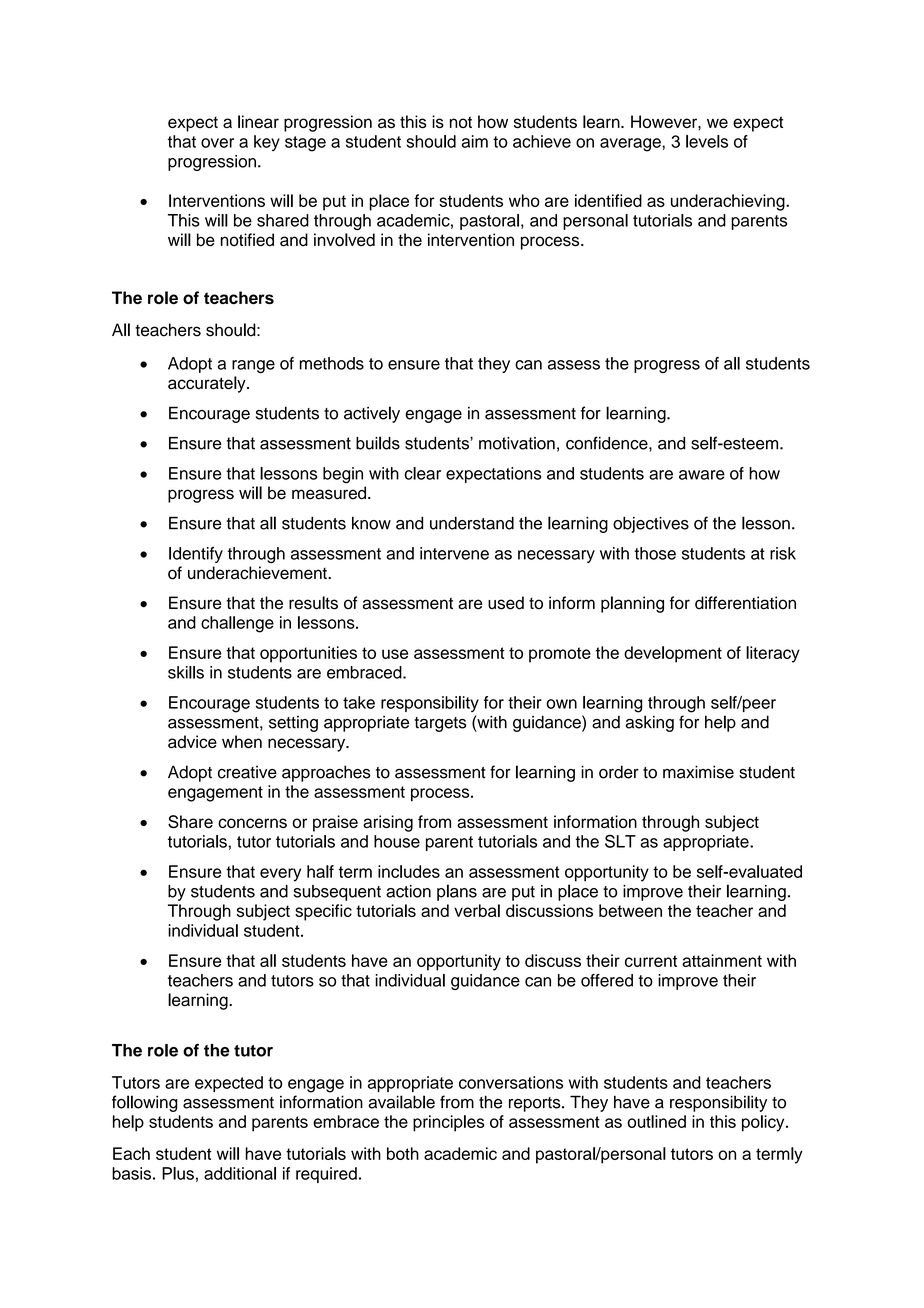 The image size is (924, 1308). I want to click on verbal, so click(477, 910).
